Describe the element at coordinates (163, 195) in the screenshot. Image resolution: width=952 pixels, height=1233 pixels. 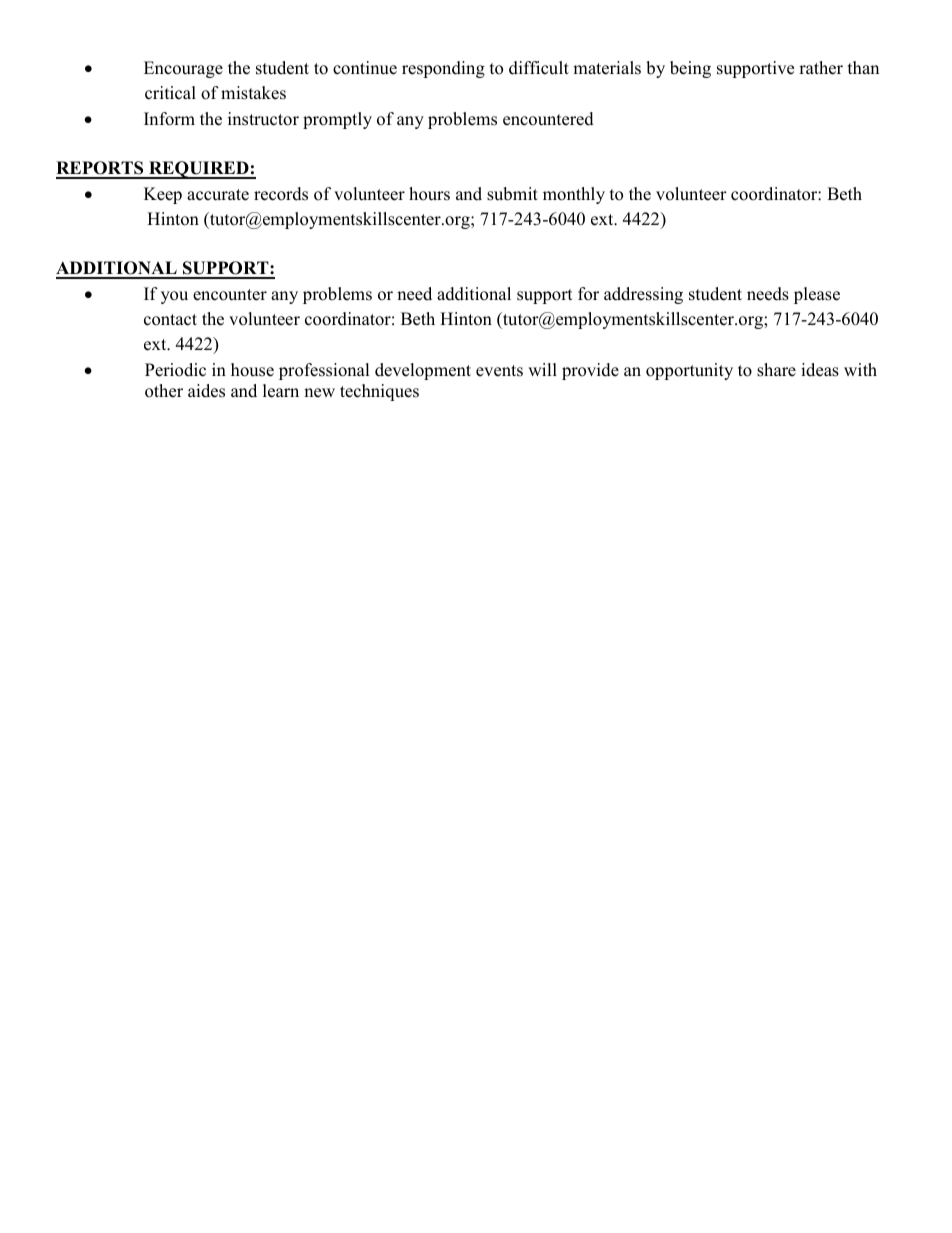
I see `Keep` at that location.
